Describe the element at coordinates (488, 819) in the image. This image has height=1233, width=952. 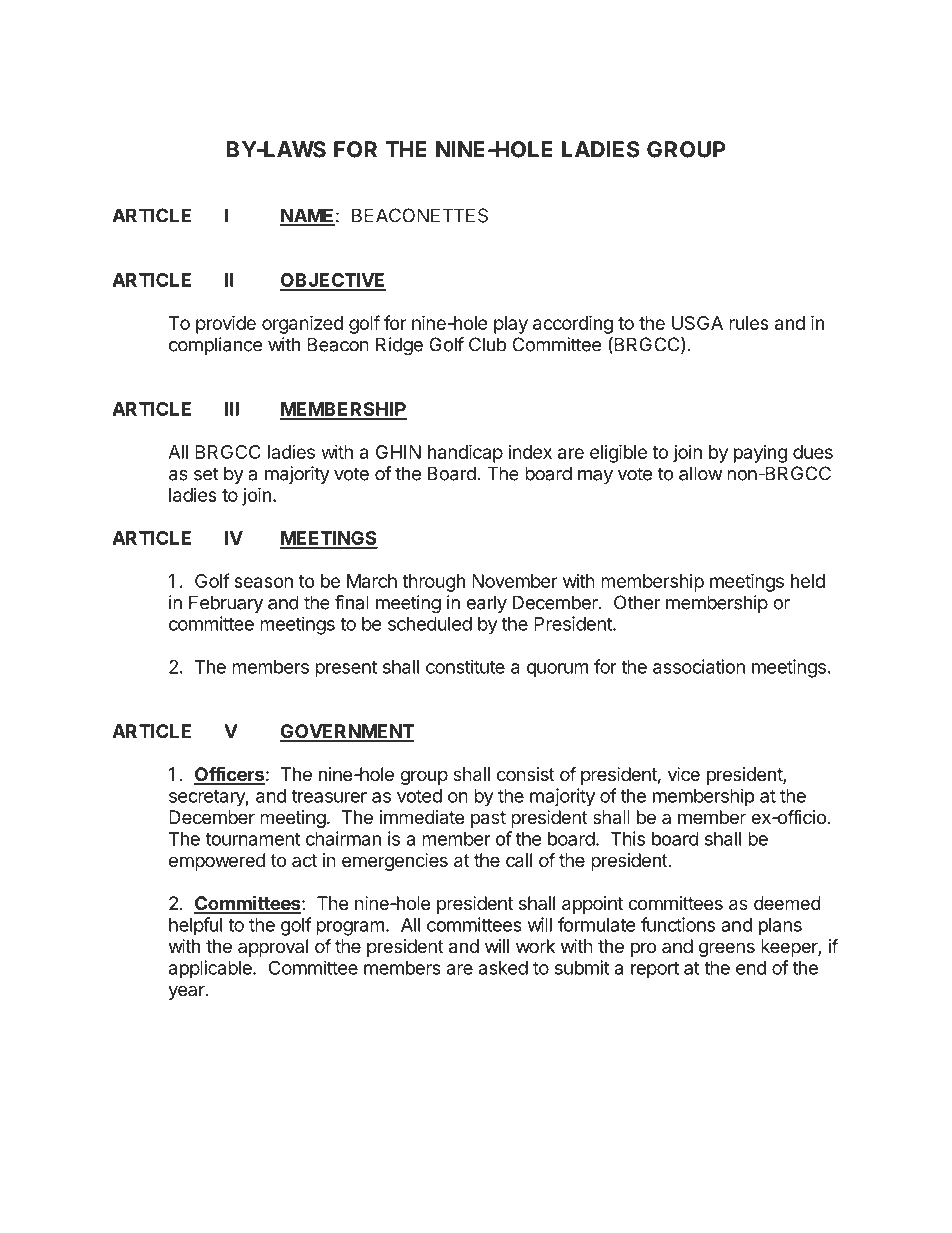
I see `past` at that location.
